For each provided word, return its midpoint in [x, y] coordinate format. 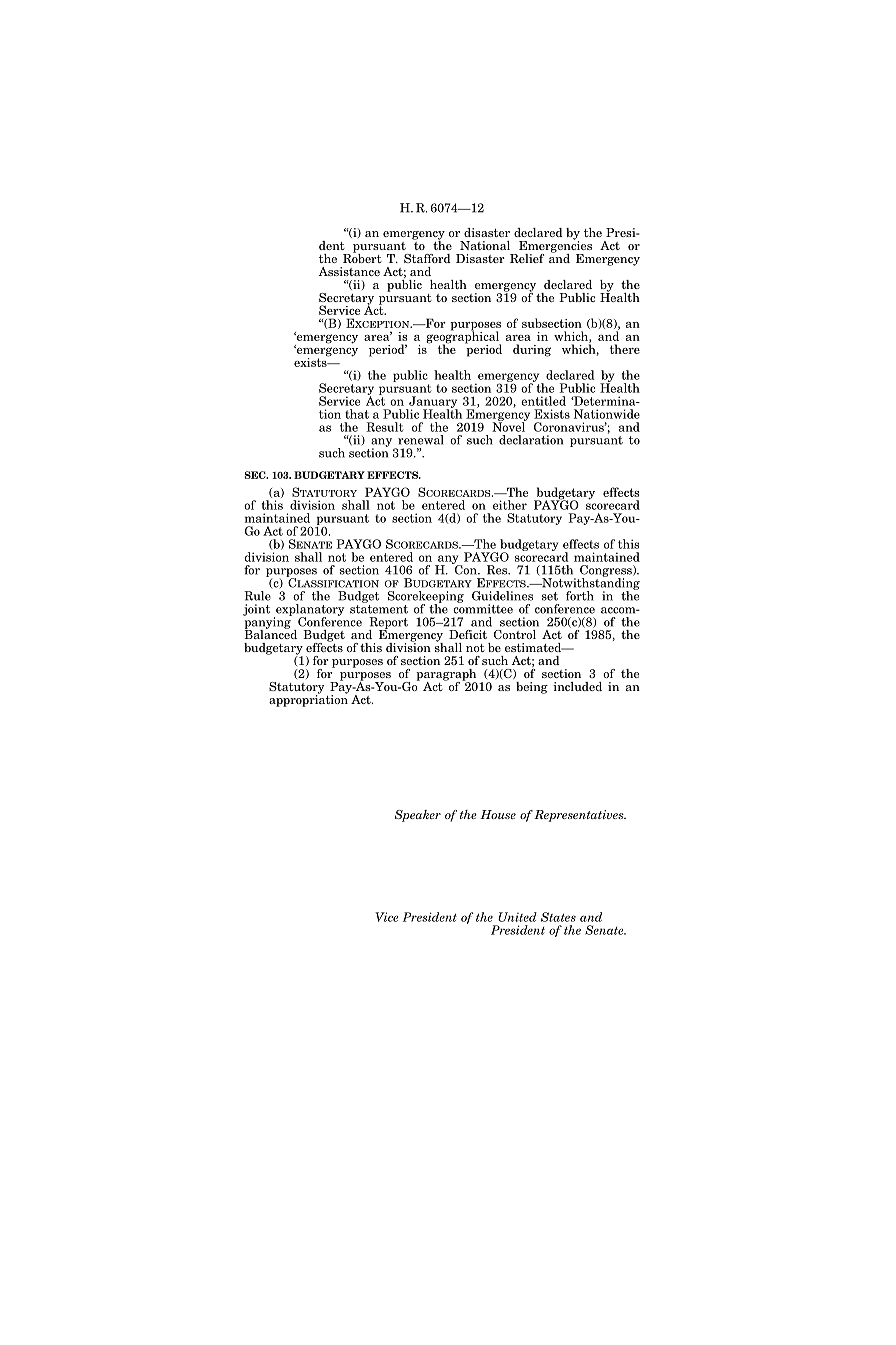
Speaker [418, 816]
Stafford [427, 258]
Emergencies [555, 247]
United [517, 917]
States [558, 917]
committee [483, 608]
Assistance [349, 271]
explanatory [309, 611]
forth [580, 596]
